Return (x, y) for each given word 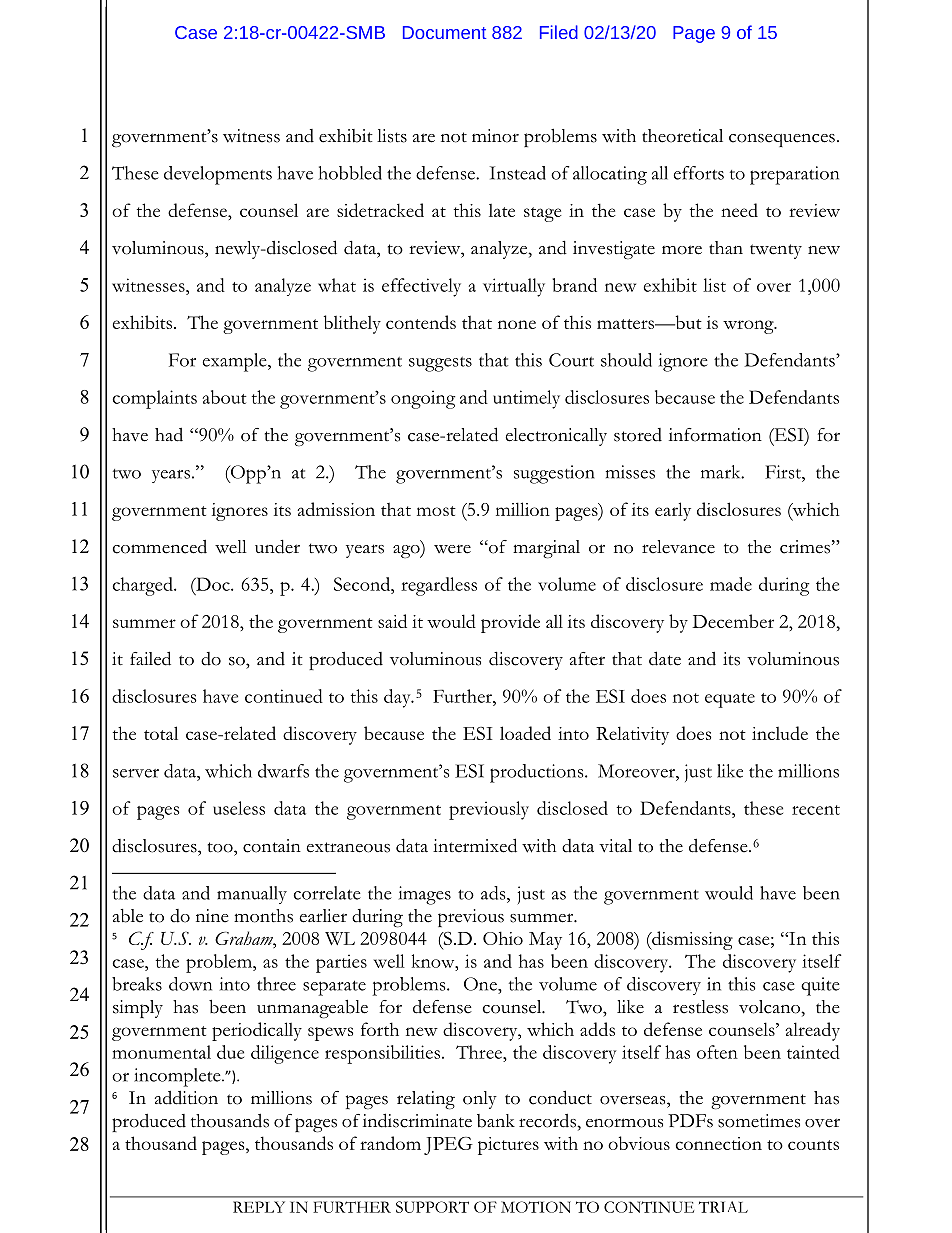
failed (150, 658)
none (517, 324)
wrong (749, 327)
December (733, 621)
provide (510, 623)
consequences (782, 140)
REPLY (259, 1207)
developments (218, 175)
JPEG (448, 1146)
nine (212, 916)
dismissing (691, 940)
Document (444, 32)
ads (494, 893)
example (235, 362)
